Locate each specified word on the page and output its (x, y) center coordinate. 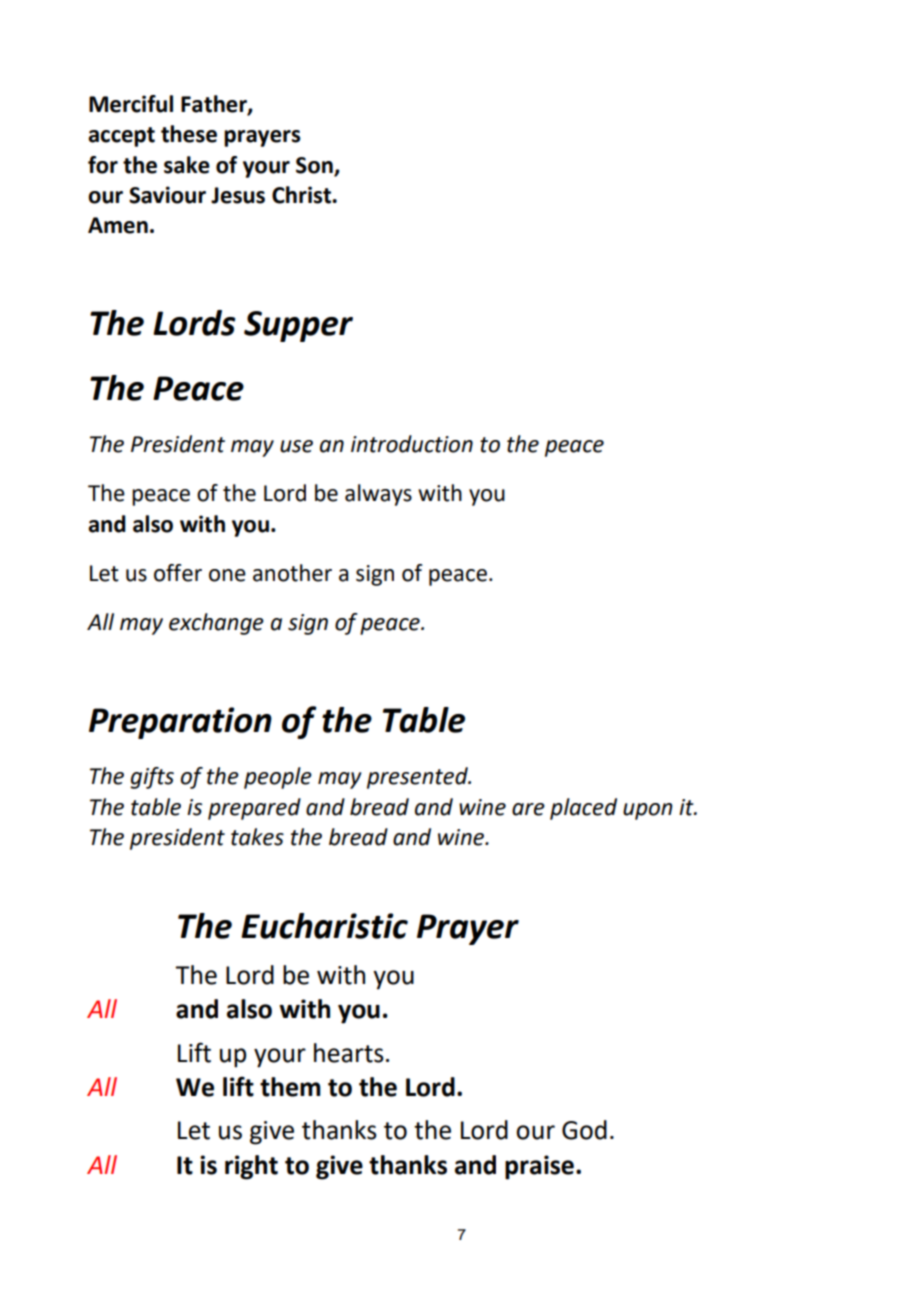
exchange (216, 624)
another (292, 573)
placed (583, 809)
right (251, 1167)
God (584, 1130)
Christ (302, 195)
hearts (349, 1053)
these (189, 134)
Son (314, 165)
